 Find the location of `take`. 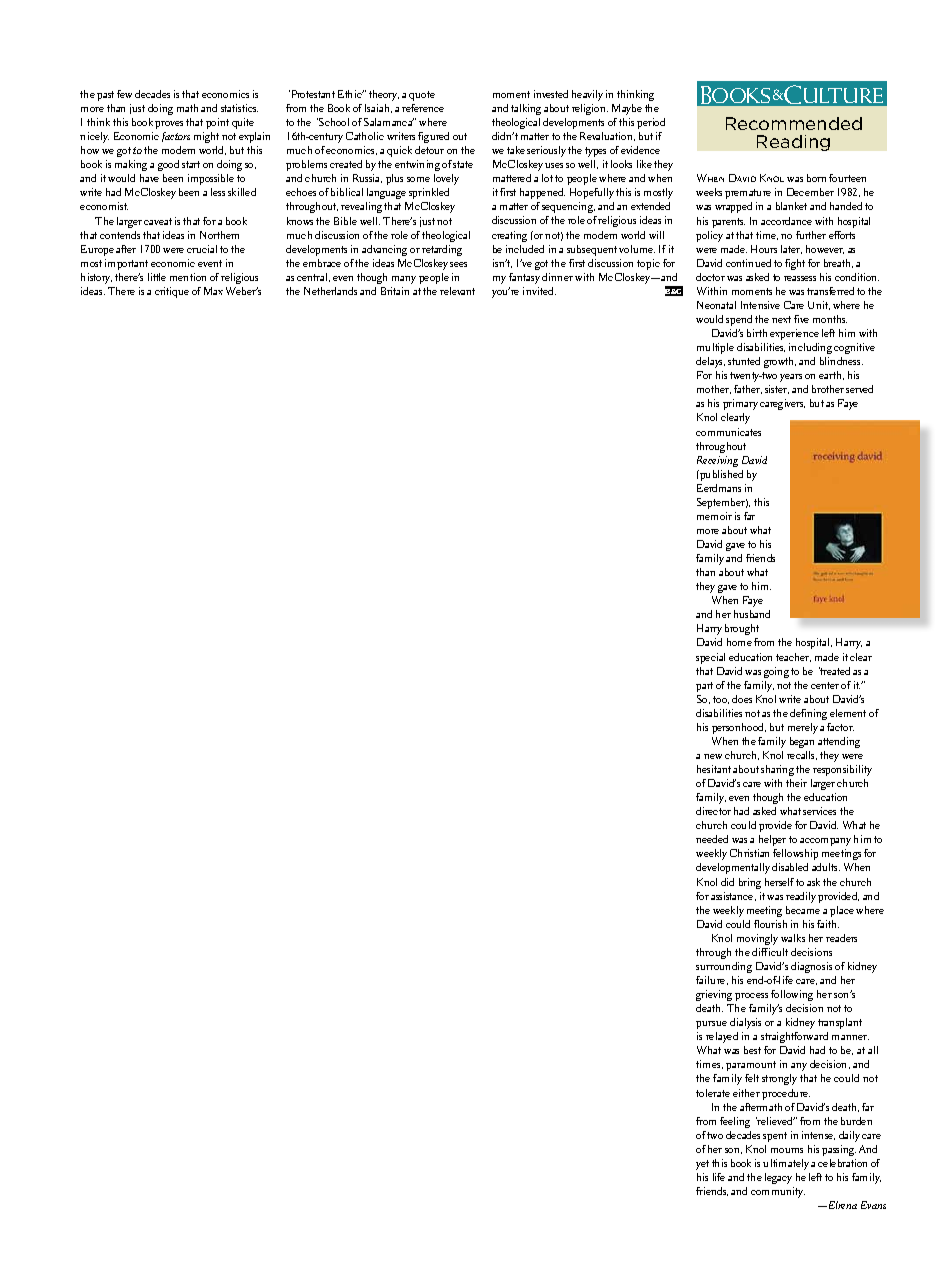

take is located at coordinates (516, 150).
